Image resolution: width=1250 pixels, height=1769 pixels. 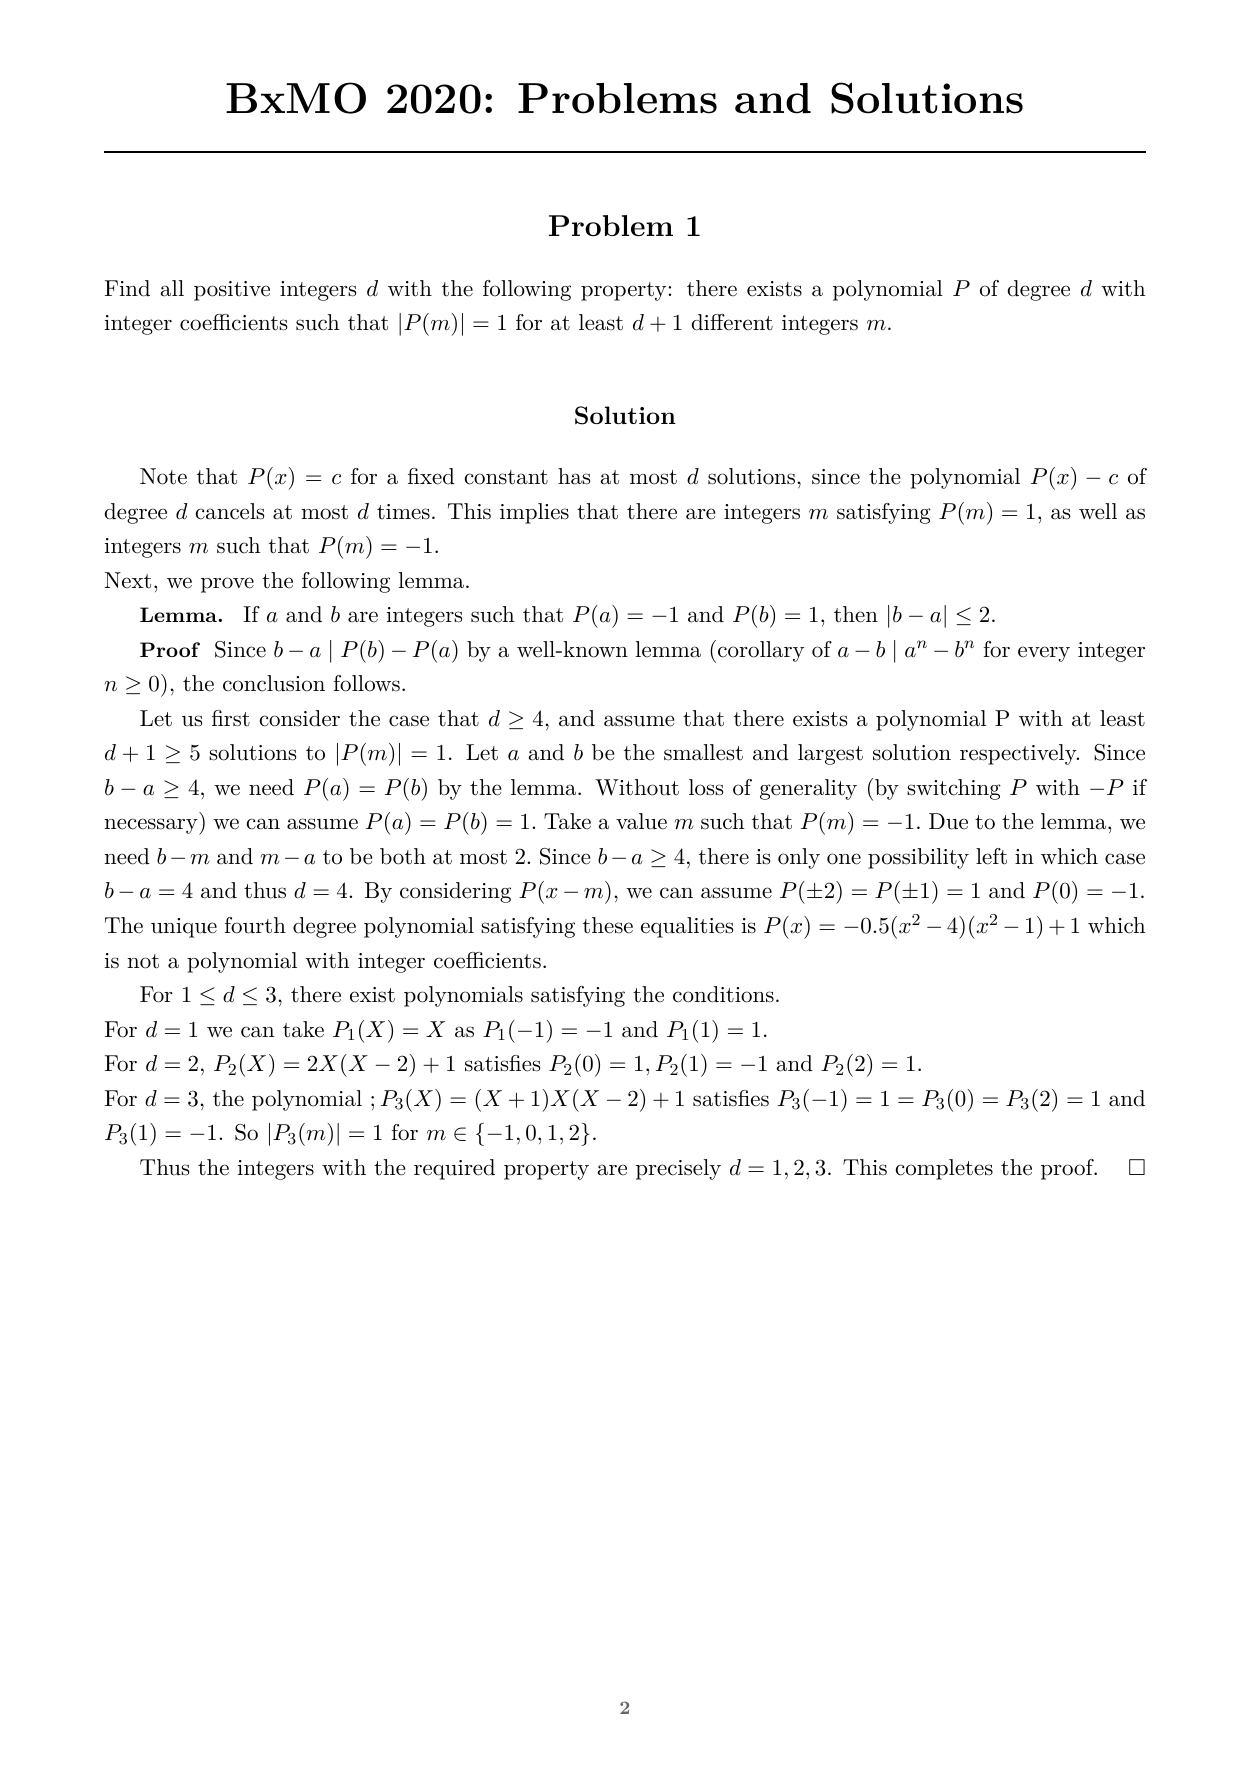 I want to click on then, so click(x=856, y=614).
